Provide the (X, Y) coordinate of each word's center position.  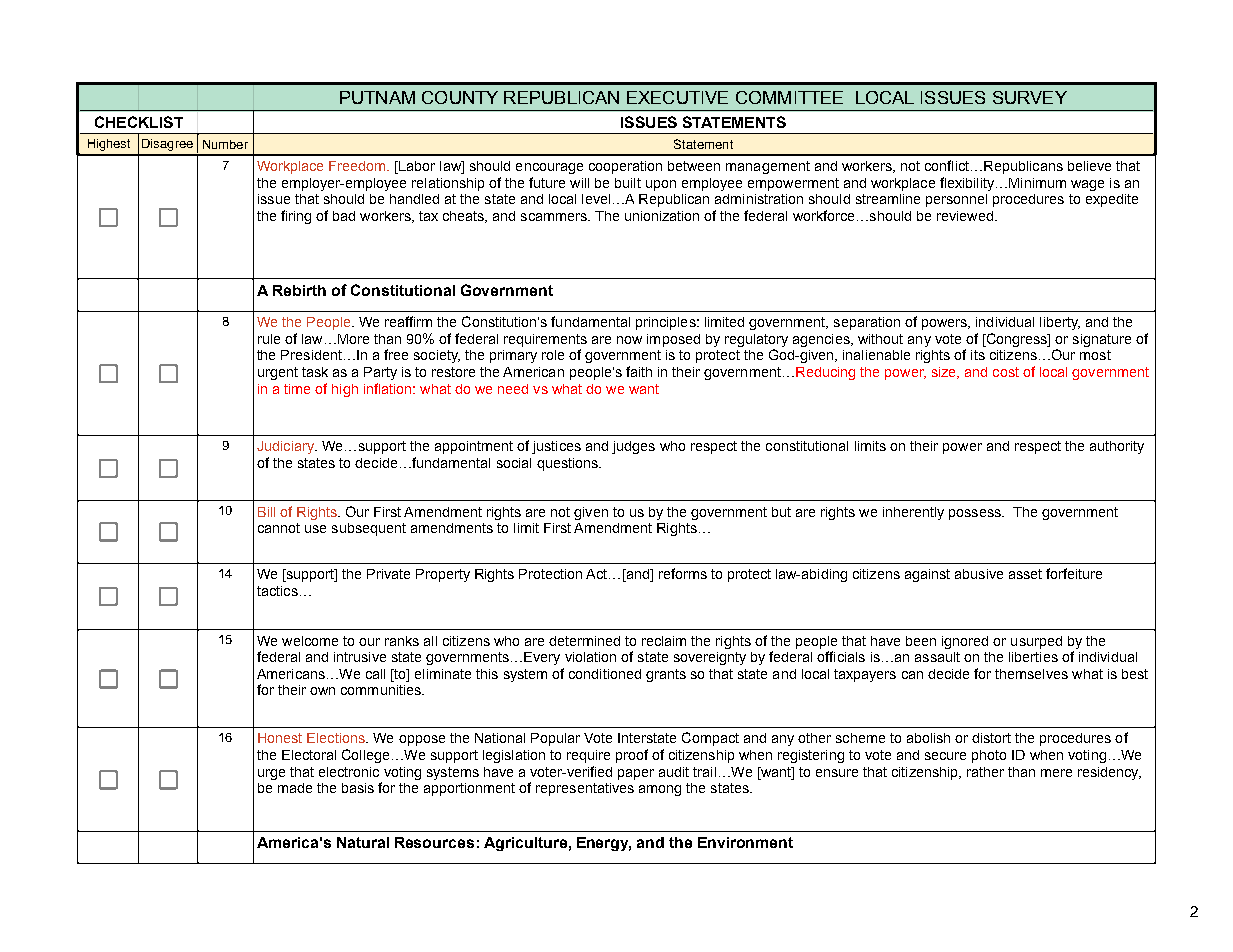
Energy (604, 844)
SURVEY (1030, 97)
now (629, 340)
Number (225, 144)
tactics (277, 591)
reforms (683, 573)
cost (1006, 372)
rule (269, 339)
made (295, 788)
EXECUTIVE (677, 97)
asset (1025, 574)
